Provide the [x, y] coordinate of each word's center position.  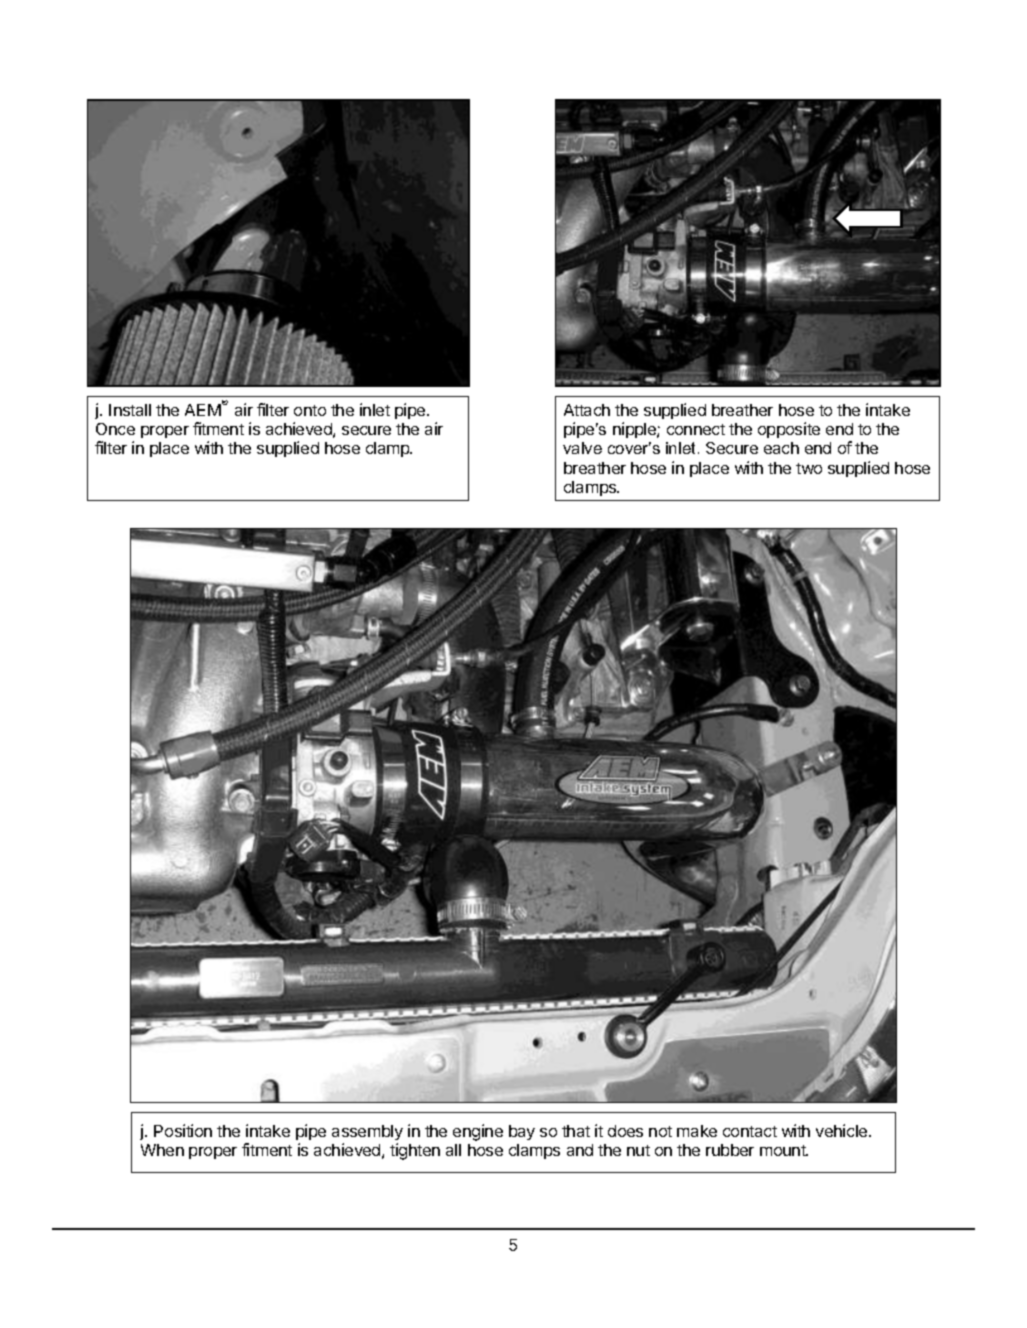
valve [582, 448]
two [809, 468]
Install [130, 410]
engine [478, 1132]
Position [183, 1130]
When [162, 1150]
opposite [789, 430]
